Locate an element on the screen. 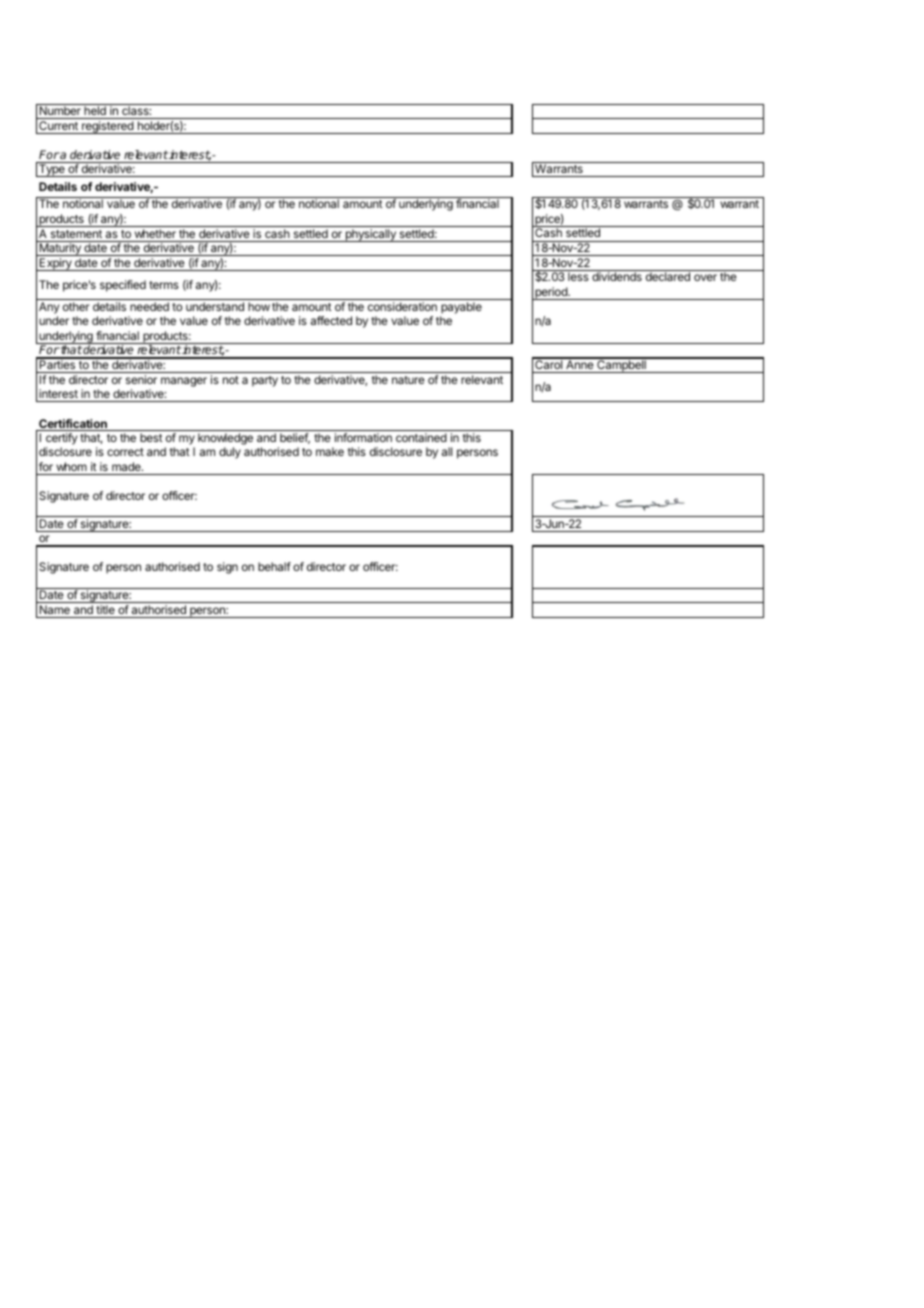 This screenshot has width=924, height=1308. Campbell is located at coordinates (621, 365).
